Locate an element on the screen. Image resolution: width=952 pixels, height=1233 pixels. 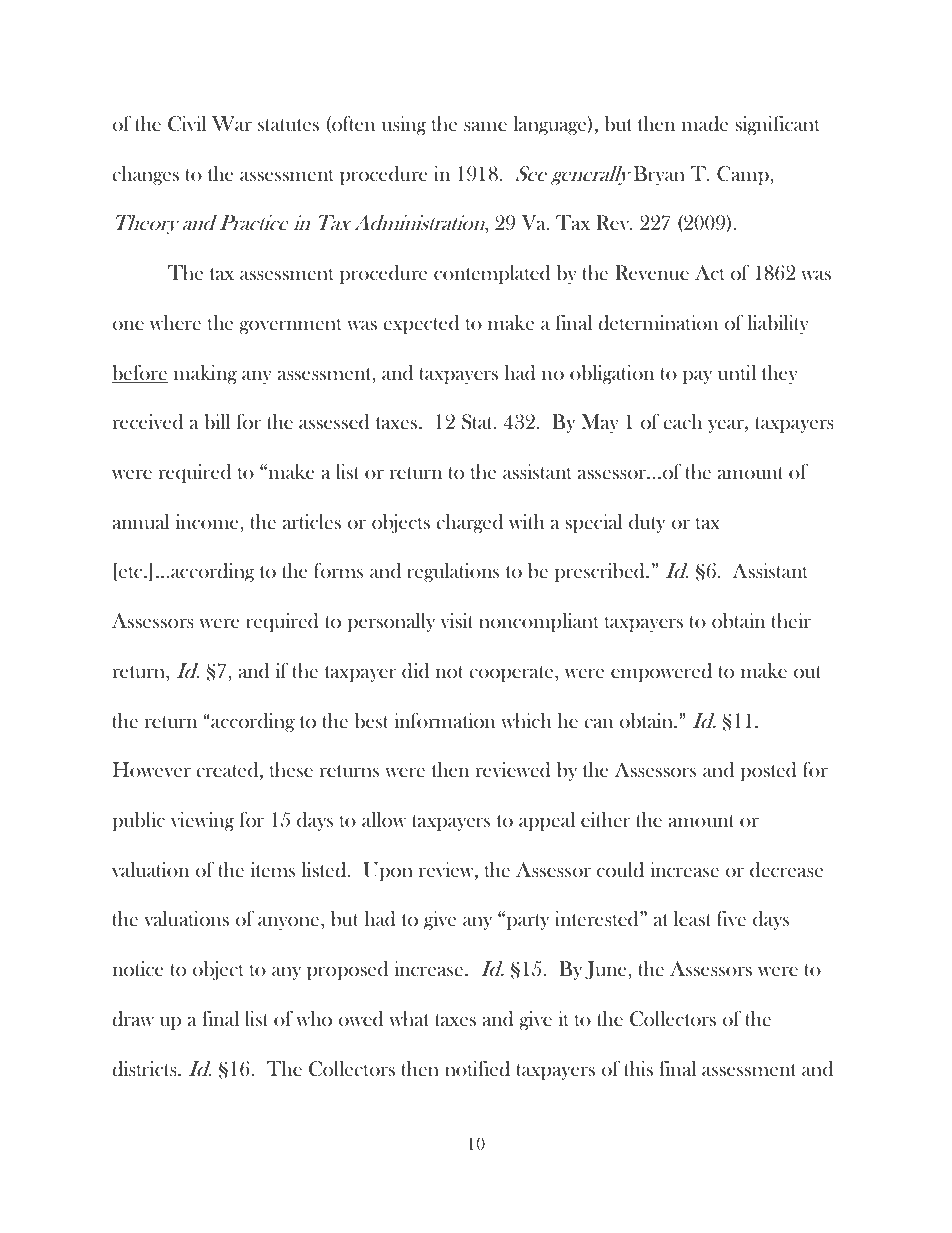
notified is located at coordinates (477, 1069).
